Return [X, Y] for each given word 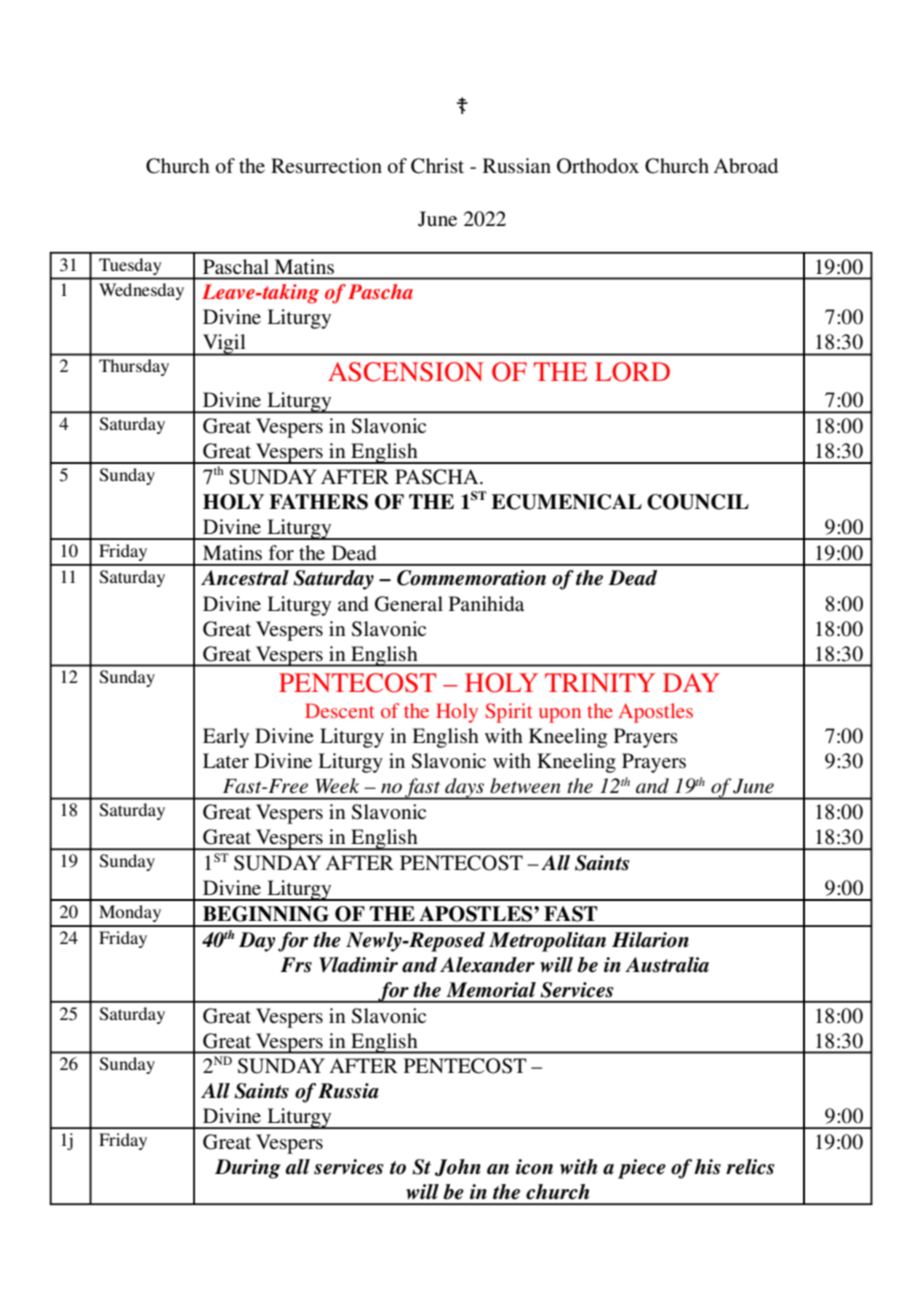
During [248, 1169]
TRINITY [600, 682]
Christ [437, 166]
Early [226, 738]
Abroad [746, 166]
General [409, 604]
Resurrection [326, 166]
